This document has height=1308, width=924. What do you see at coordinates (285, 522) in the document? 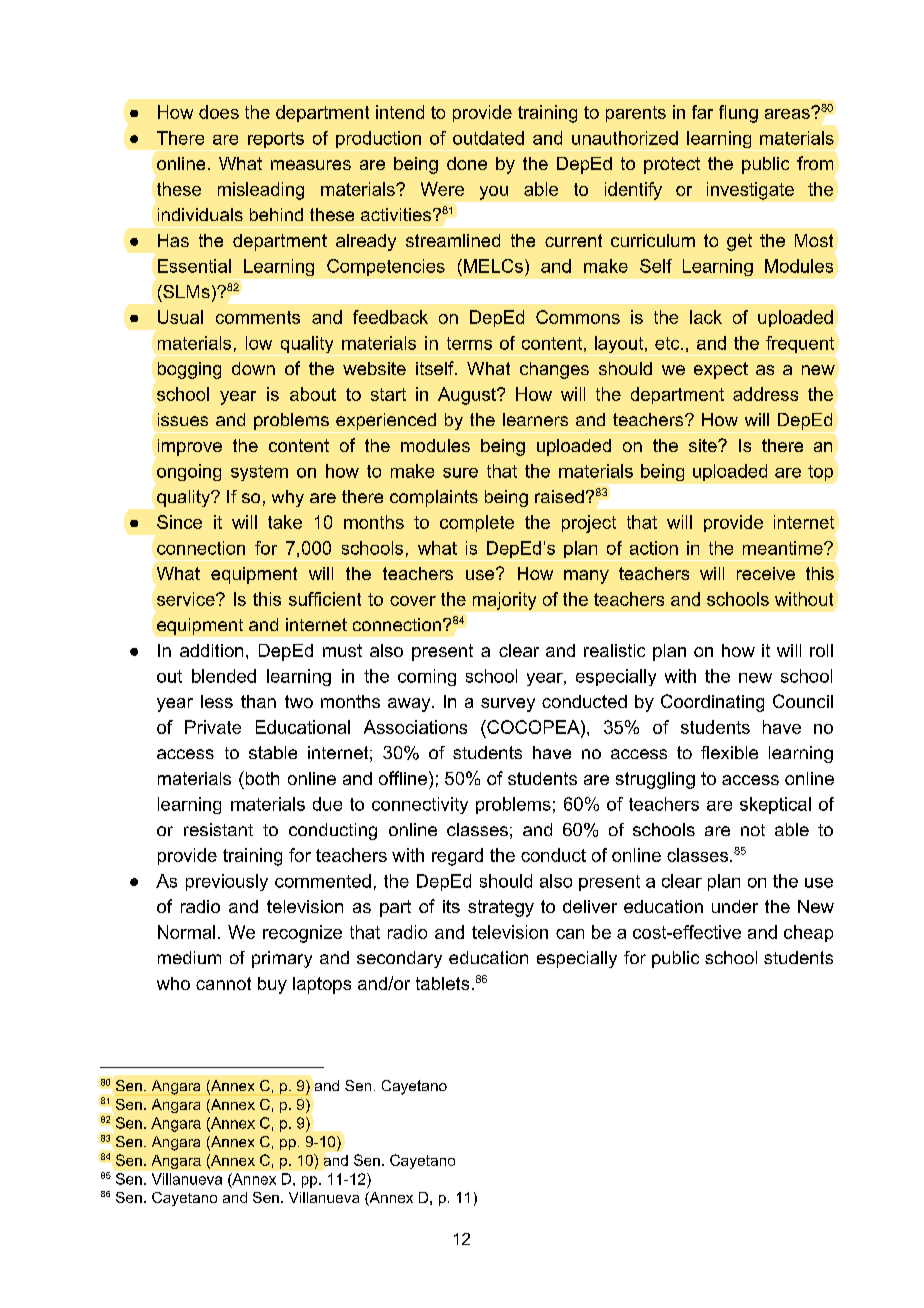
I see `take` at bounding box center [285, 522].
